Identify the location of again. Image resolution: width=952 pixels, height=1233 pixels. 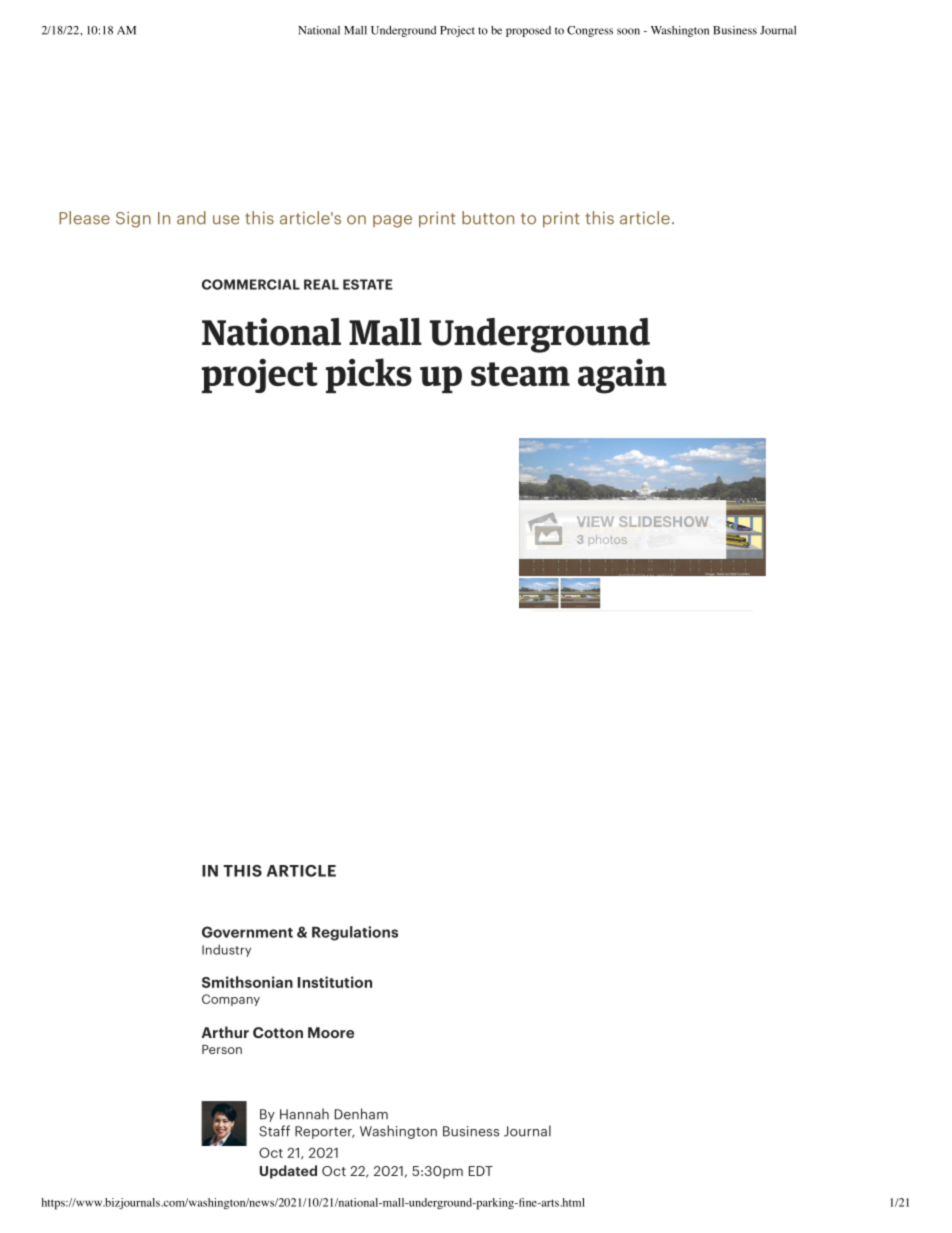
(622, 376).
